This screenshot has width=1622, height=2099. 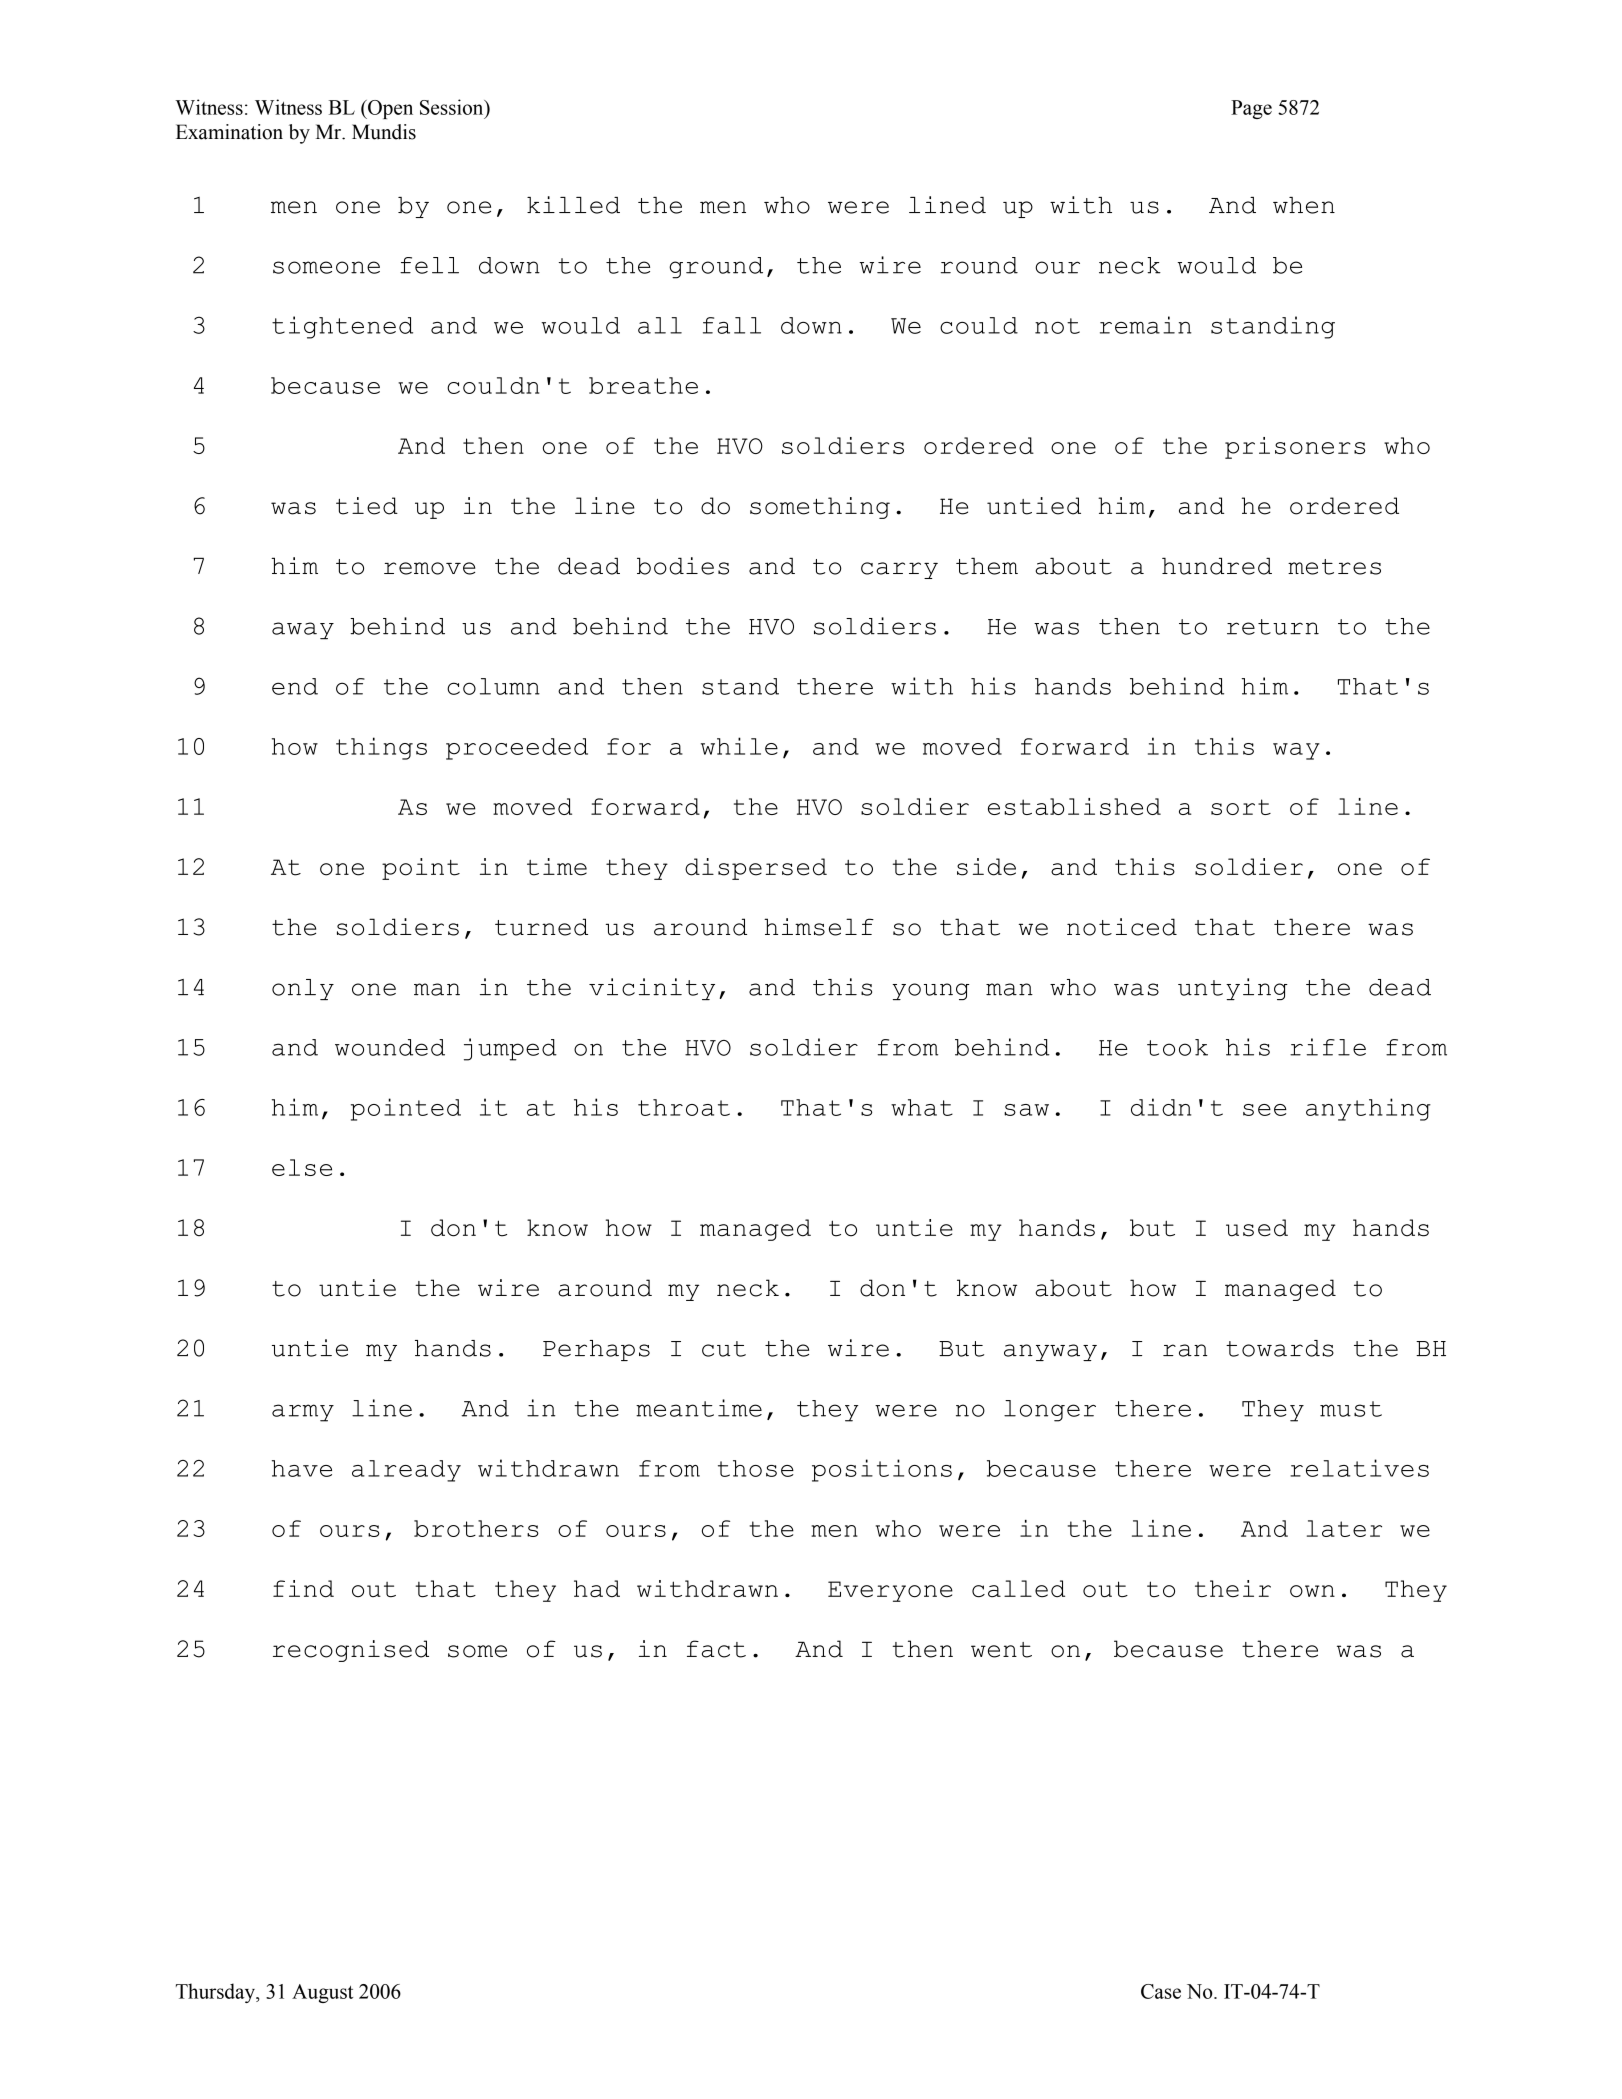 I want to click on Page, so click(x=1251, y=109).
